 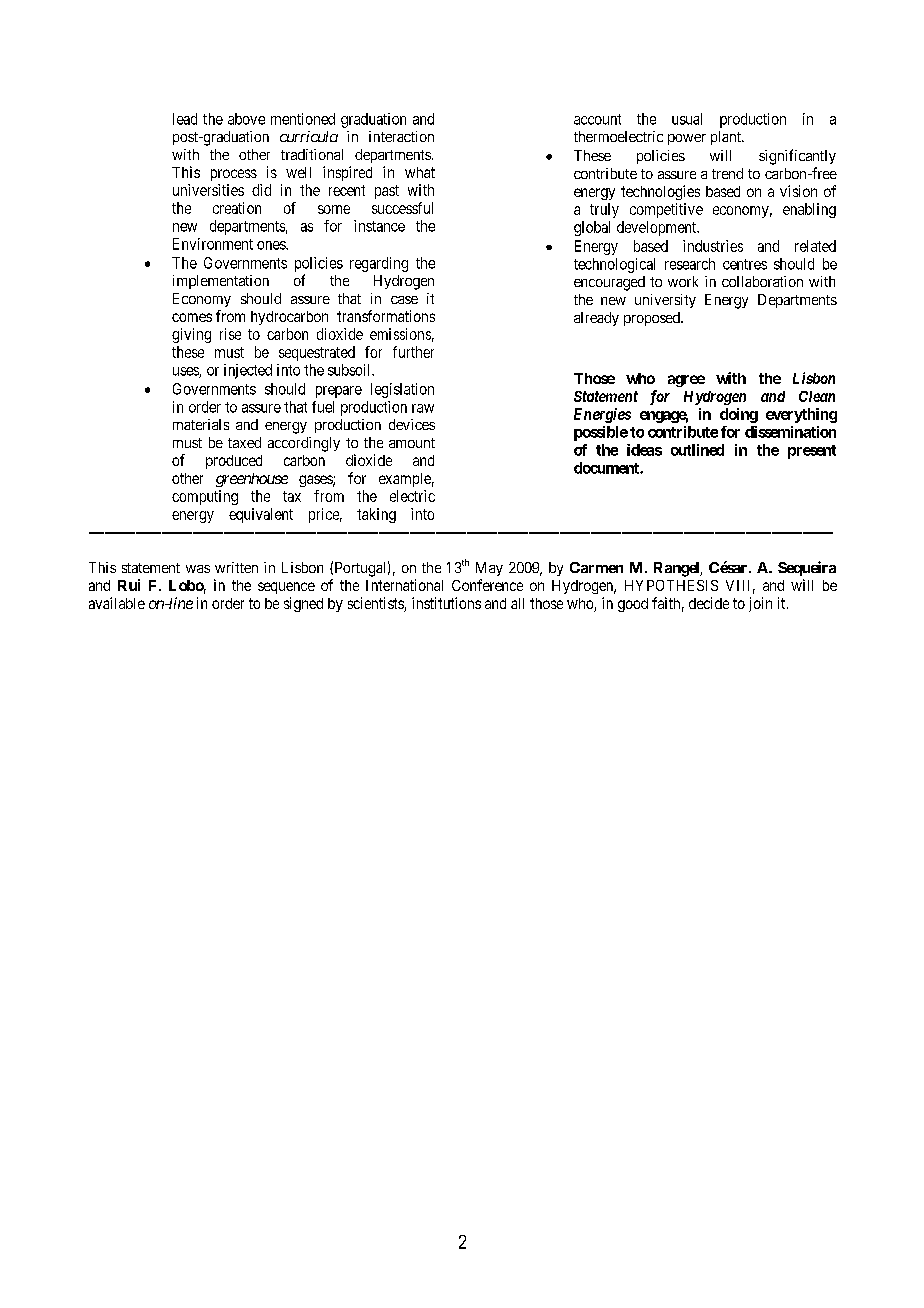 What do you see at coordinates (401, 136) in the screenshot?
I see `interaction` at bounding box center [401, 136].
